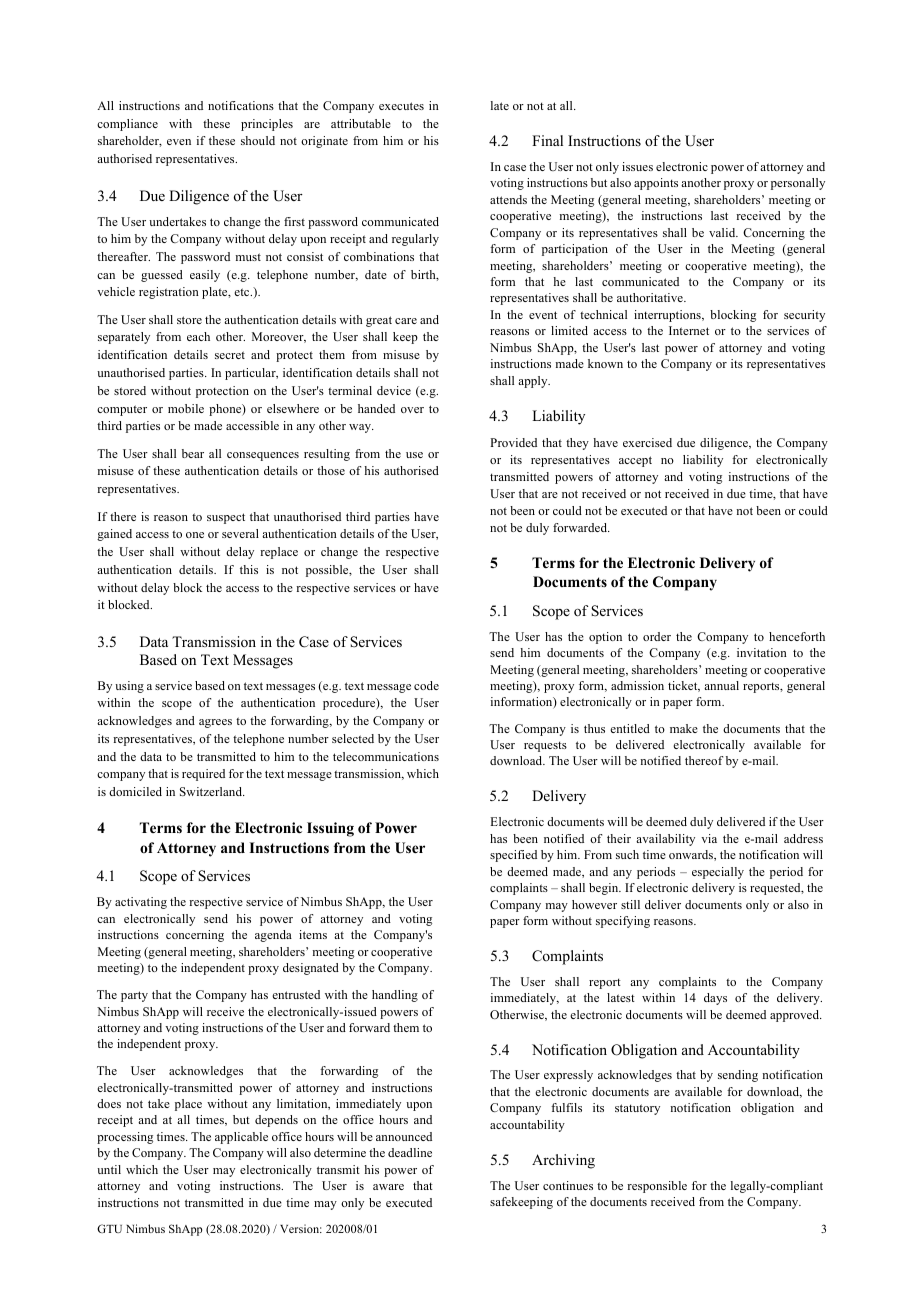  What do you see at coordinates (258, 140) in the image?
I see `should` at bounding box center [258, 140].
